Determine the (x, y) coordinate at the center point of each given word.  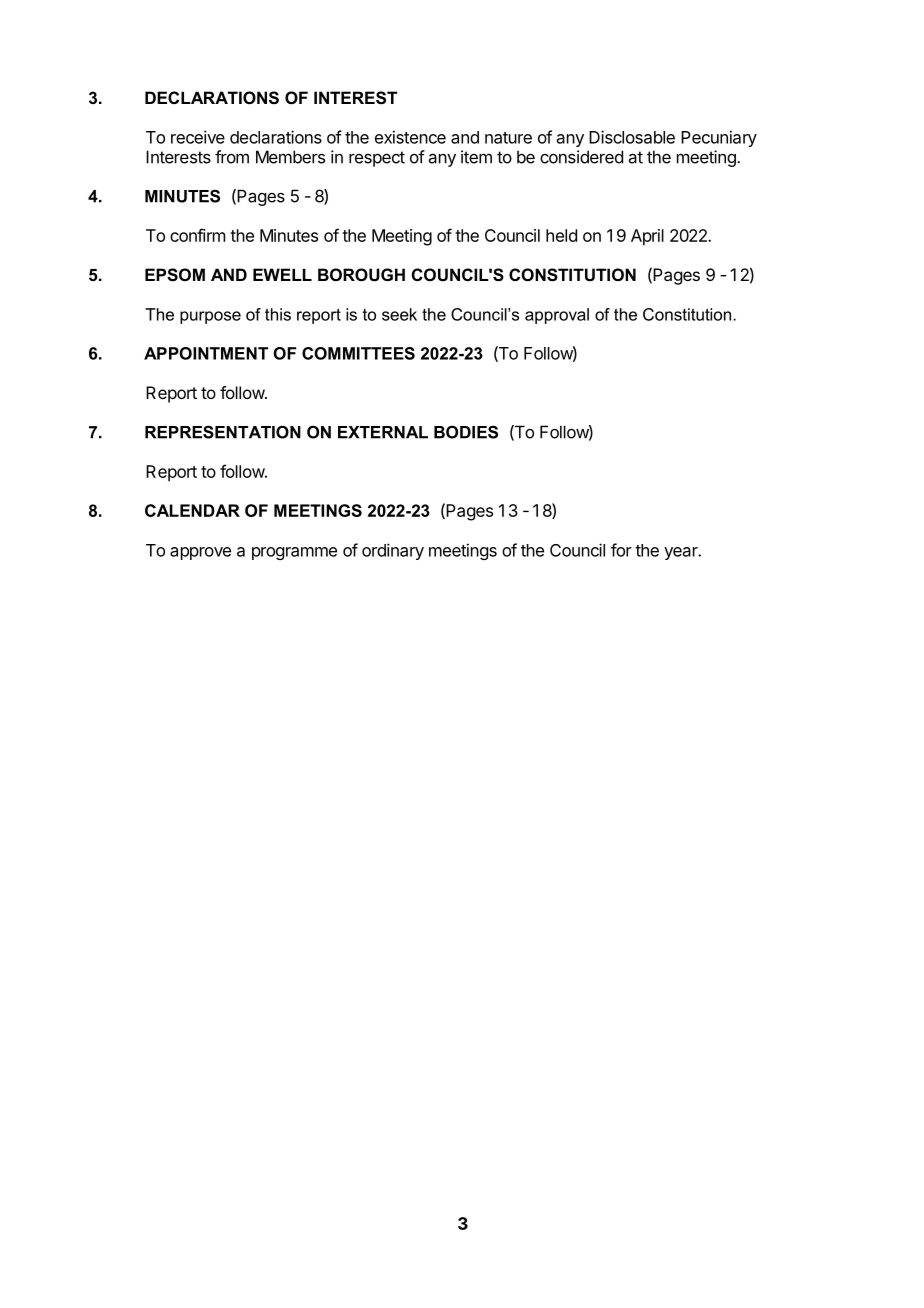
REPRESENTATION (223, 432)
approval (557, 316)
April (647, 237)
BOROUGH (361, 274)
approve (200, 553)
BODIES (466, 432)
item (476, 157)
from (232, 157)
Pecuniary (719, 138)
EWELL (282, 274)
